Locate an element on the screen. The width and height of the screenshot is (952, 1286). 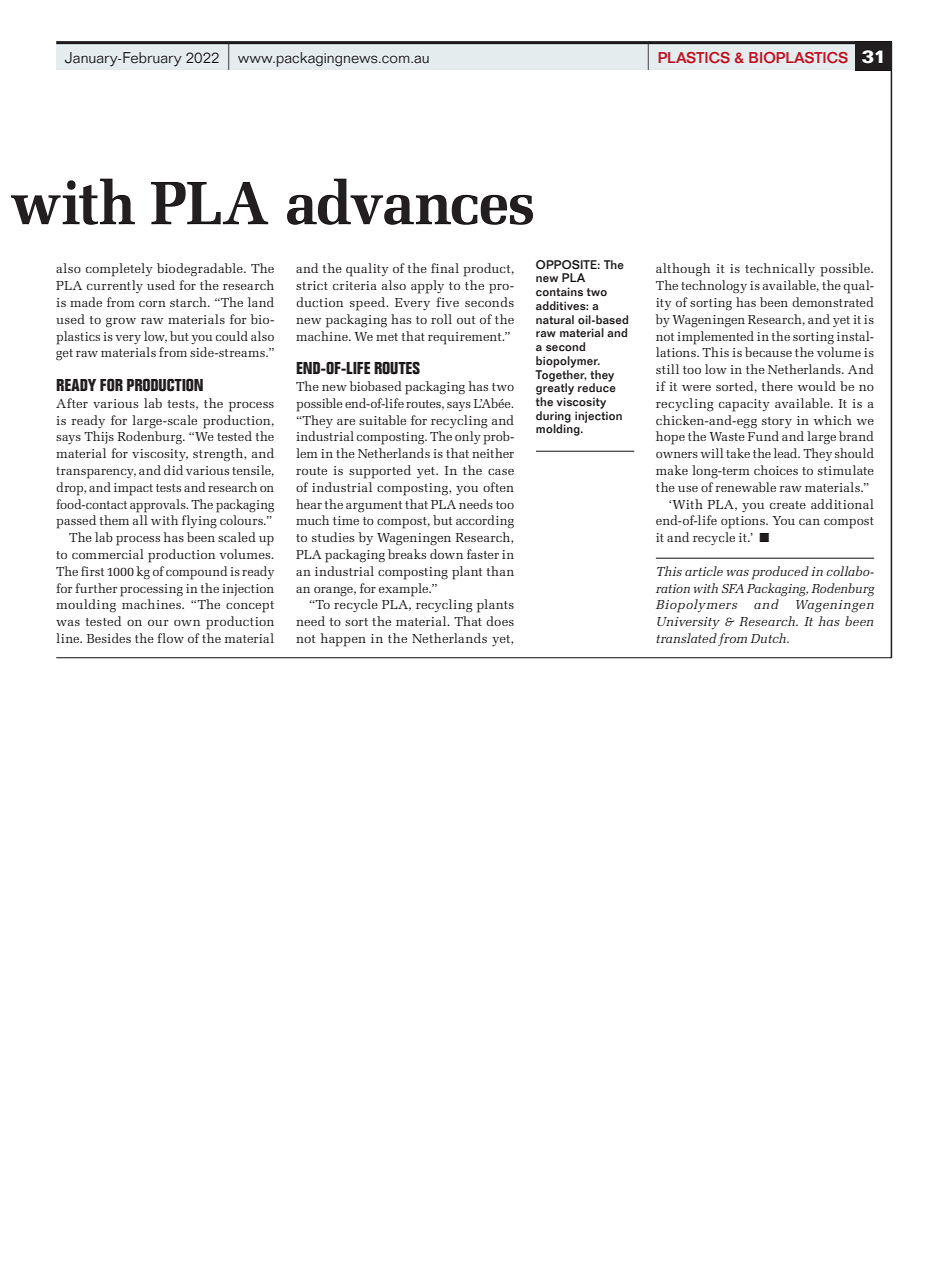
Thijs is located at coordinates (99, 437).
